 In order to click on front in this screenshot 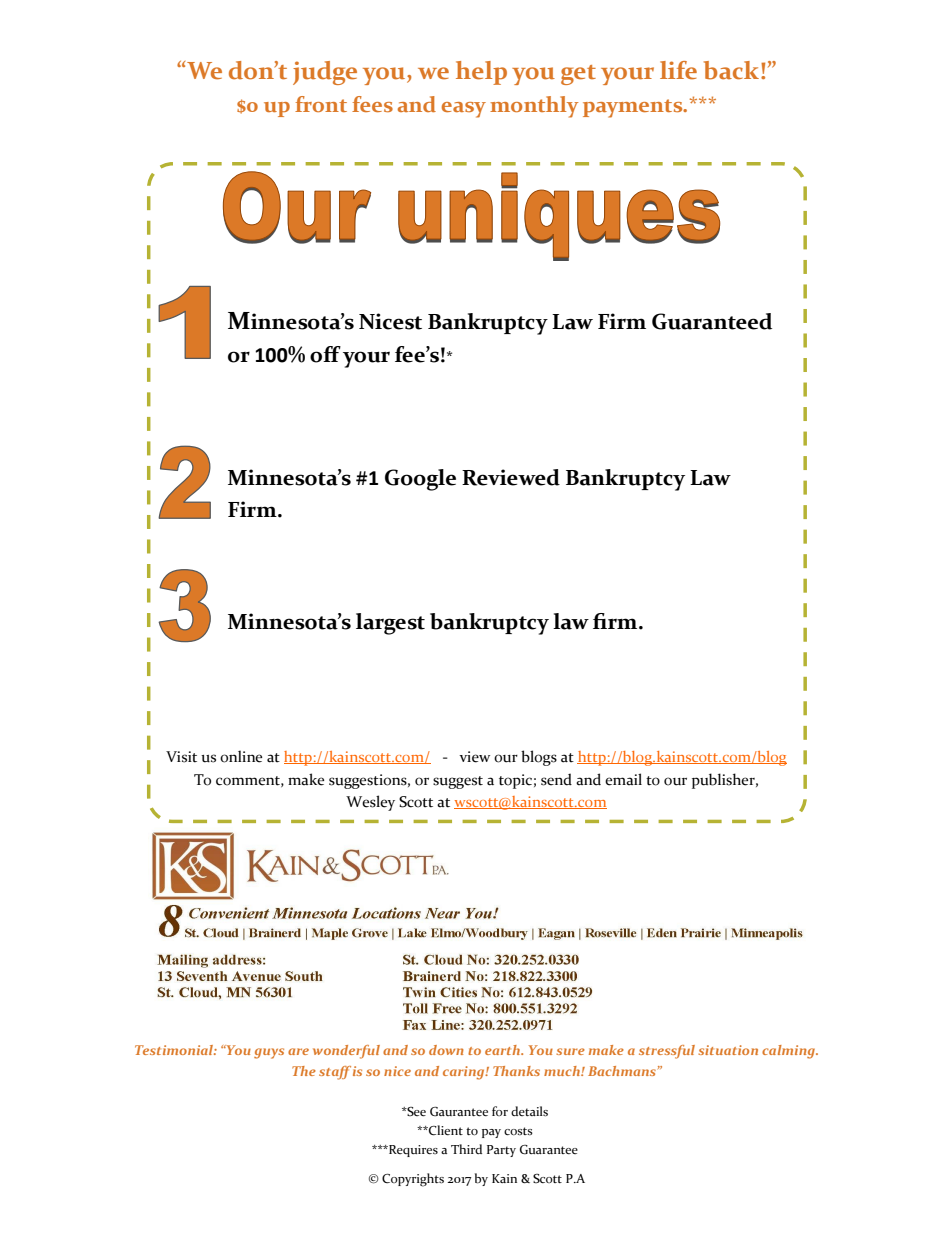, I will do `click(321, 104)`.
